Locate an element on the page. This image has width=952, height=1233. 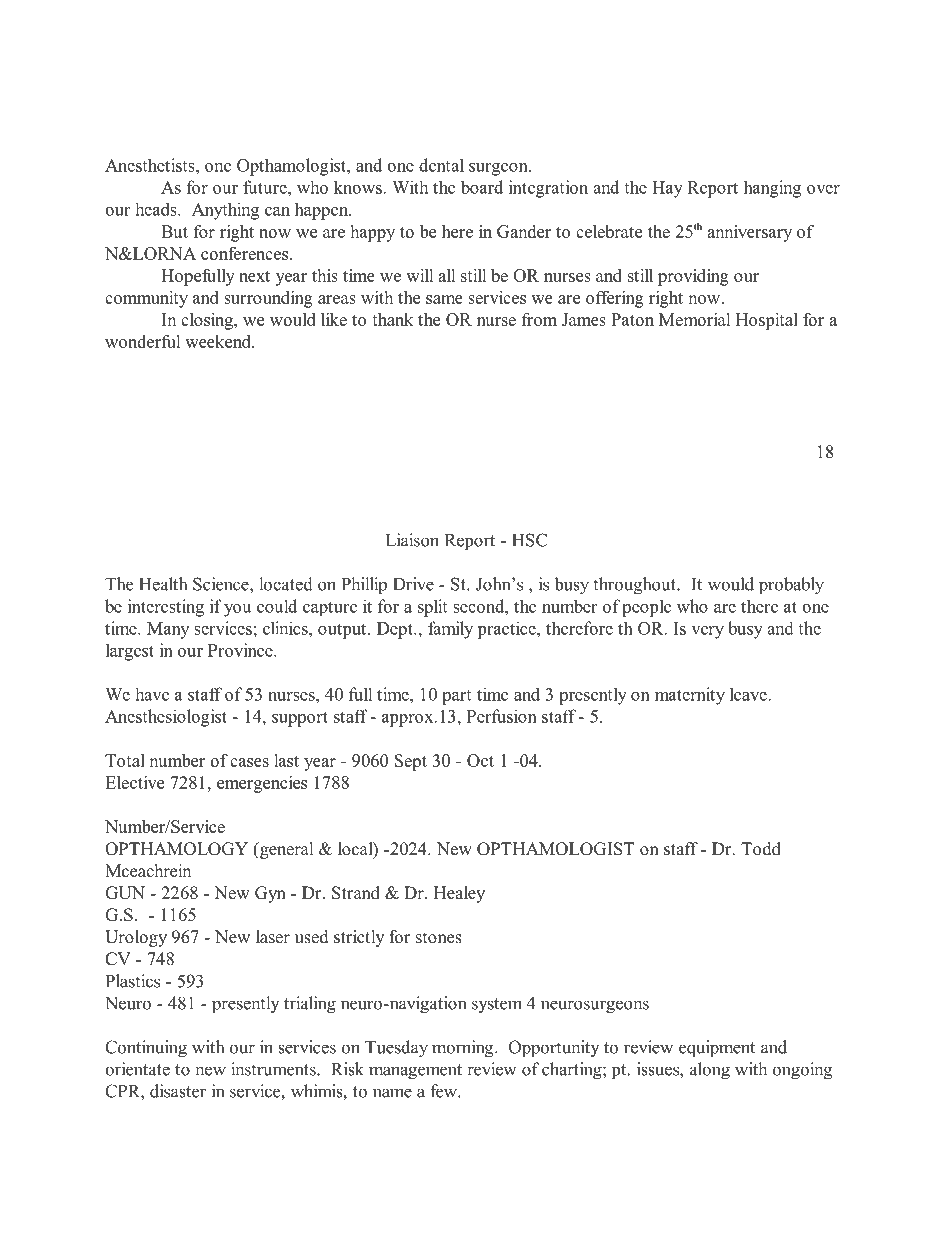
disaster is located at coordinates (178, 1091).
